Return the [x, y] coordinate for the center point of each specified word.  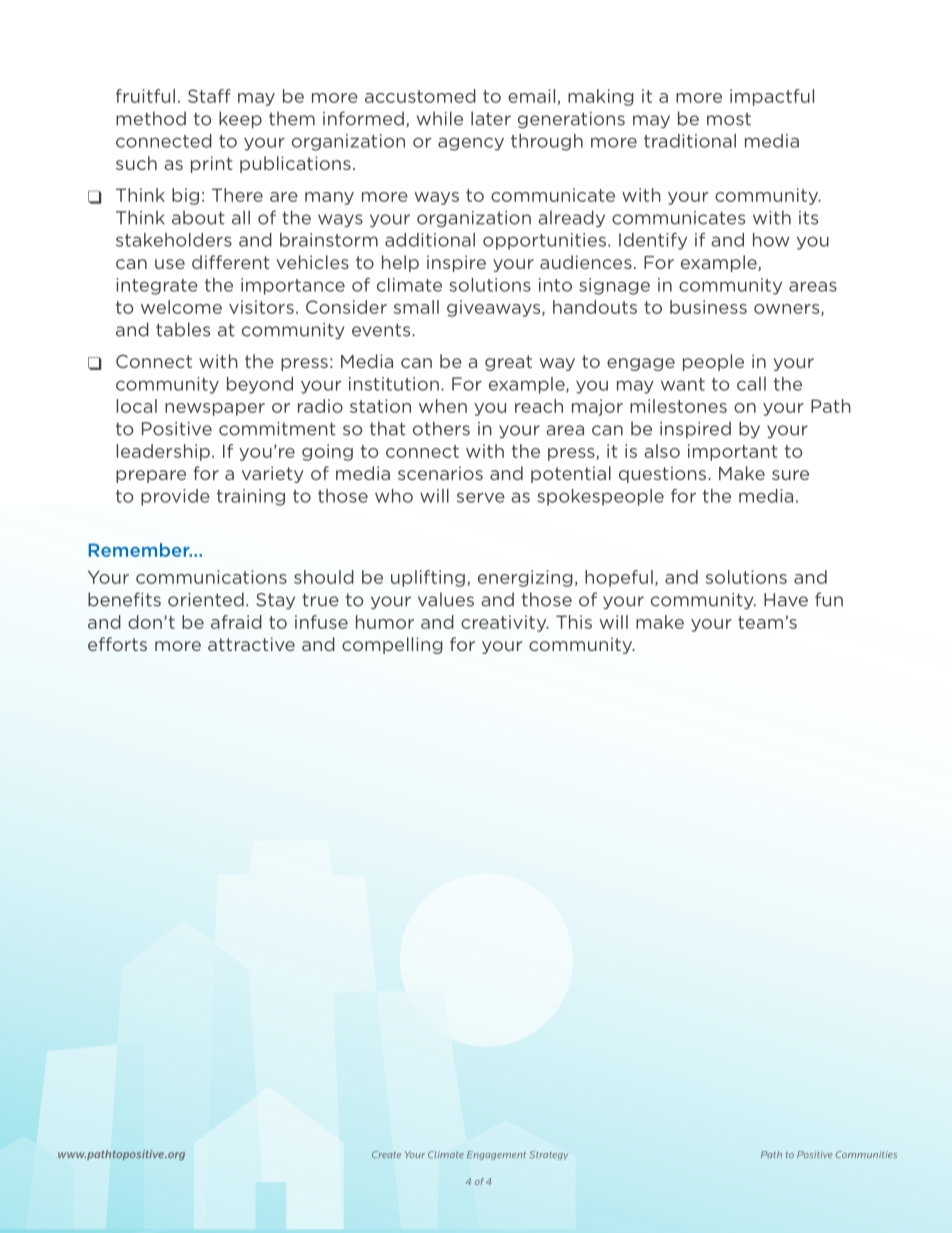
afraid [236, 622]
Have [786, 600]
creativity [505, 623]
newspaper [215, 409]
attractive [251, 644]
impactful [772, 97]
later [491, 118]
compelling [392, 645]
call [751, 384]
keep [240, 119]
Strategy [548, 1155]
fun [829, 599]
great [508, 363]
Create [386, 1154]
